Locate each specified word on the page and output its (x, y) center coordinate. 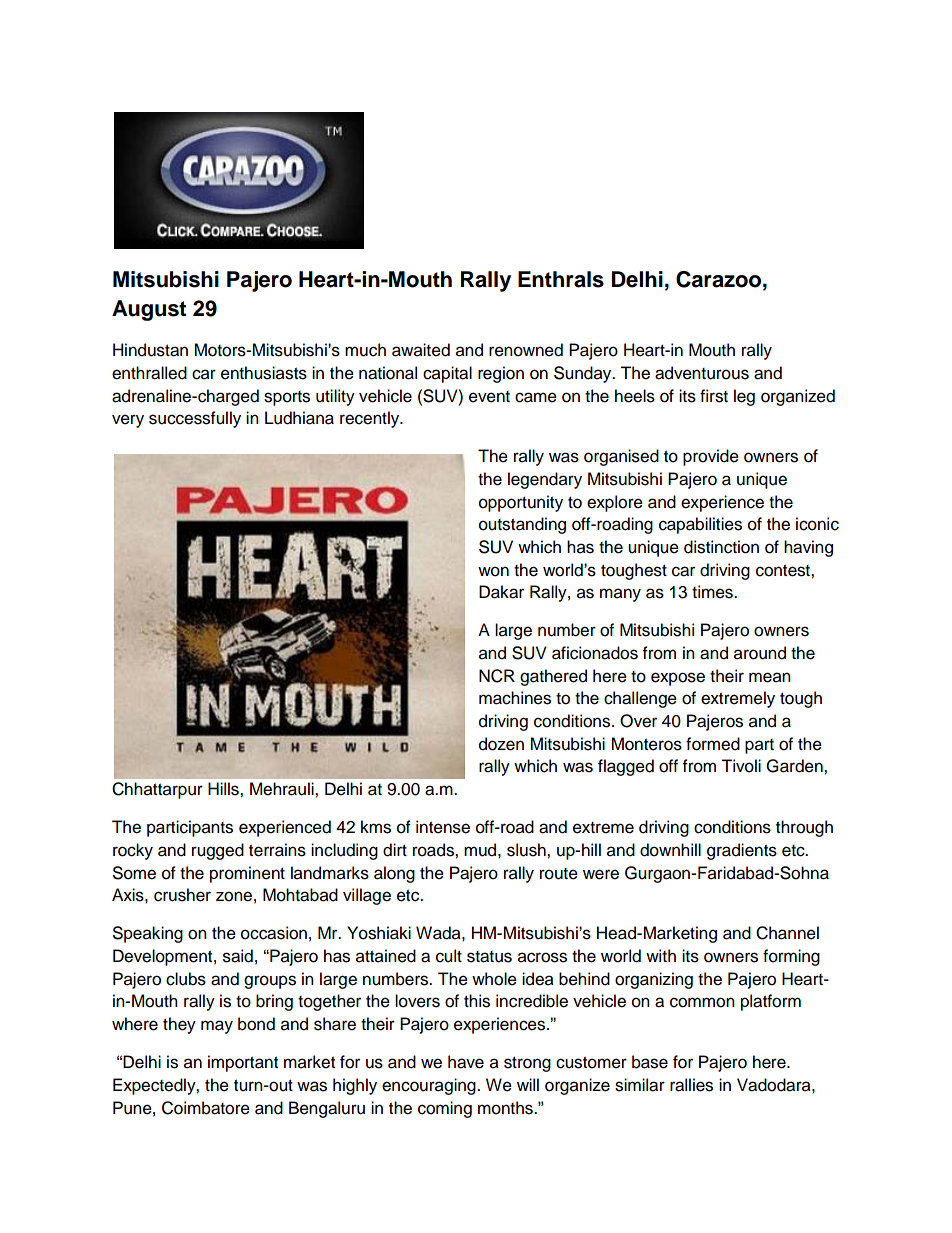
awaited (421, 350)
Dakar (501, 592)
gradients (742, 851)
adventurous (702, 373)
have (466, 1062)
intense (443, 827)
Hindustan (150, 350)
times (713, 592)
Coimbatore (206, 1108)
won (493, 571)
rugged (218, 851)
